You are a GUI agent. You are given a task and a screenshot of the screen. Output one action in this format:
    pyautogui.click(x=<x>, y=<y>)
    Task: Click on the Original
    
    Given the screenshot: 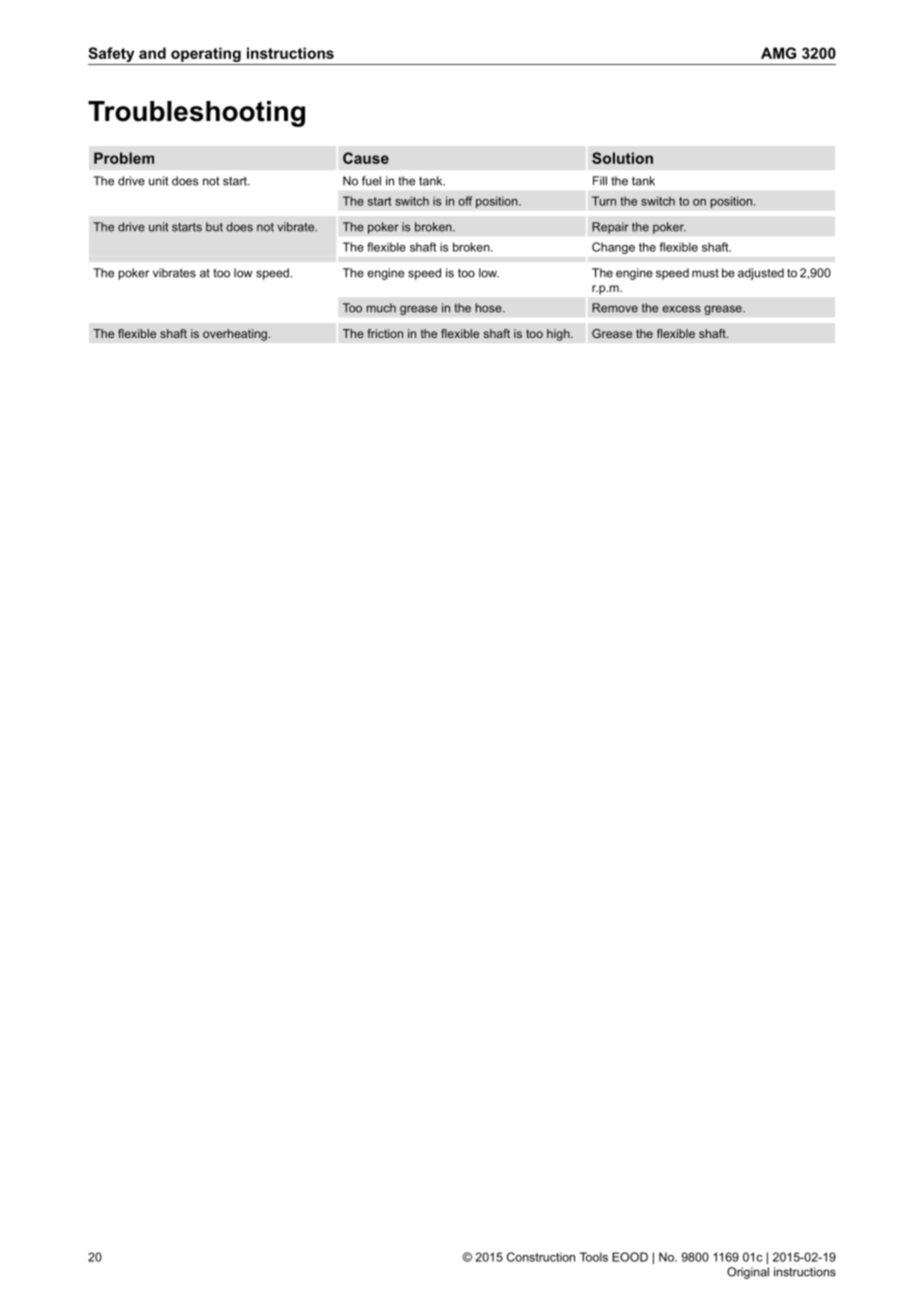 What is the action you would take?
    pyautogui.click(x=748, y=1273)
